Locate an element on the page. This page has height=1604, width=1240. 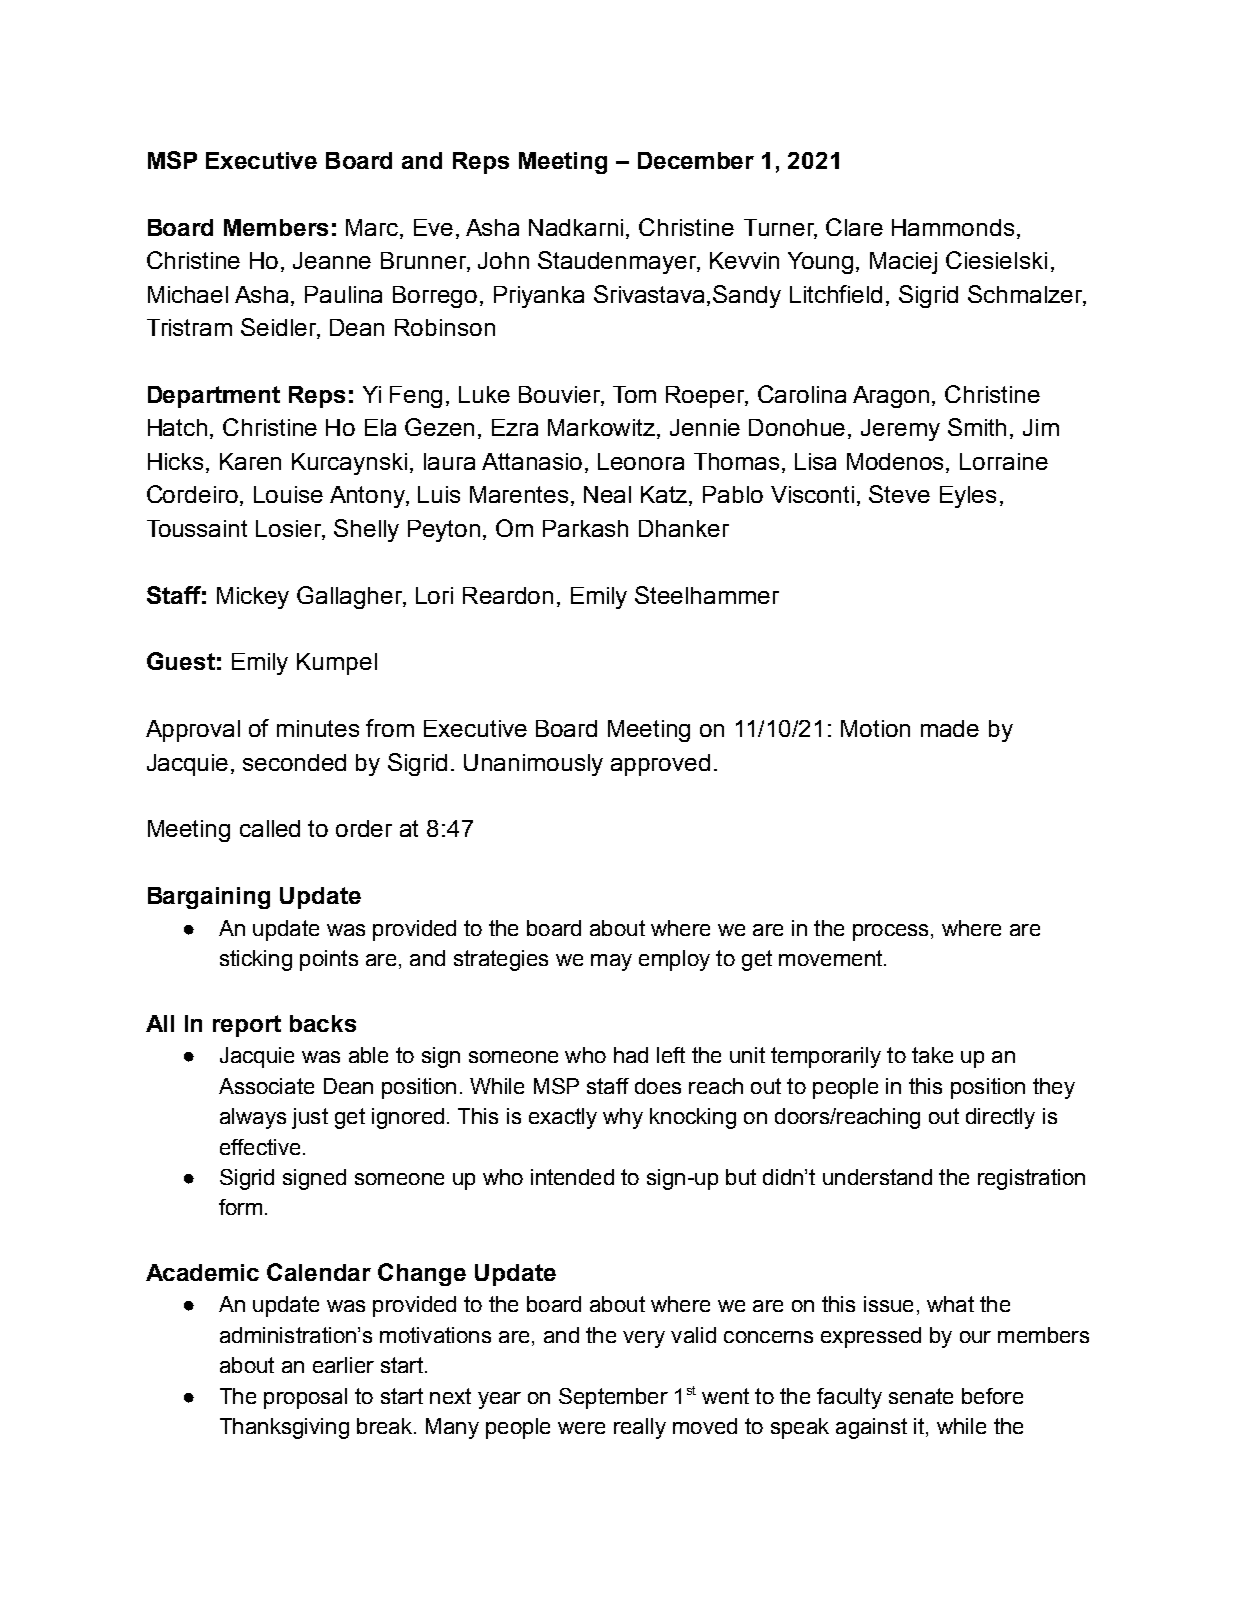
Maciej is located at coordinates (903, 263).
